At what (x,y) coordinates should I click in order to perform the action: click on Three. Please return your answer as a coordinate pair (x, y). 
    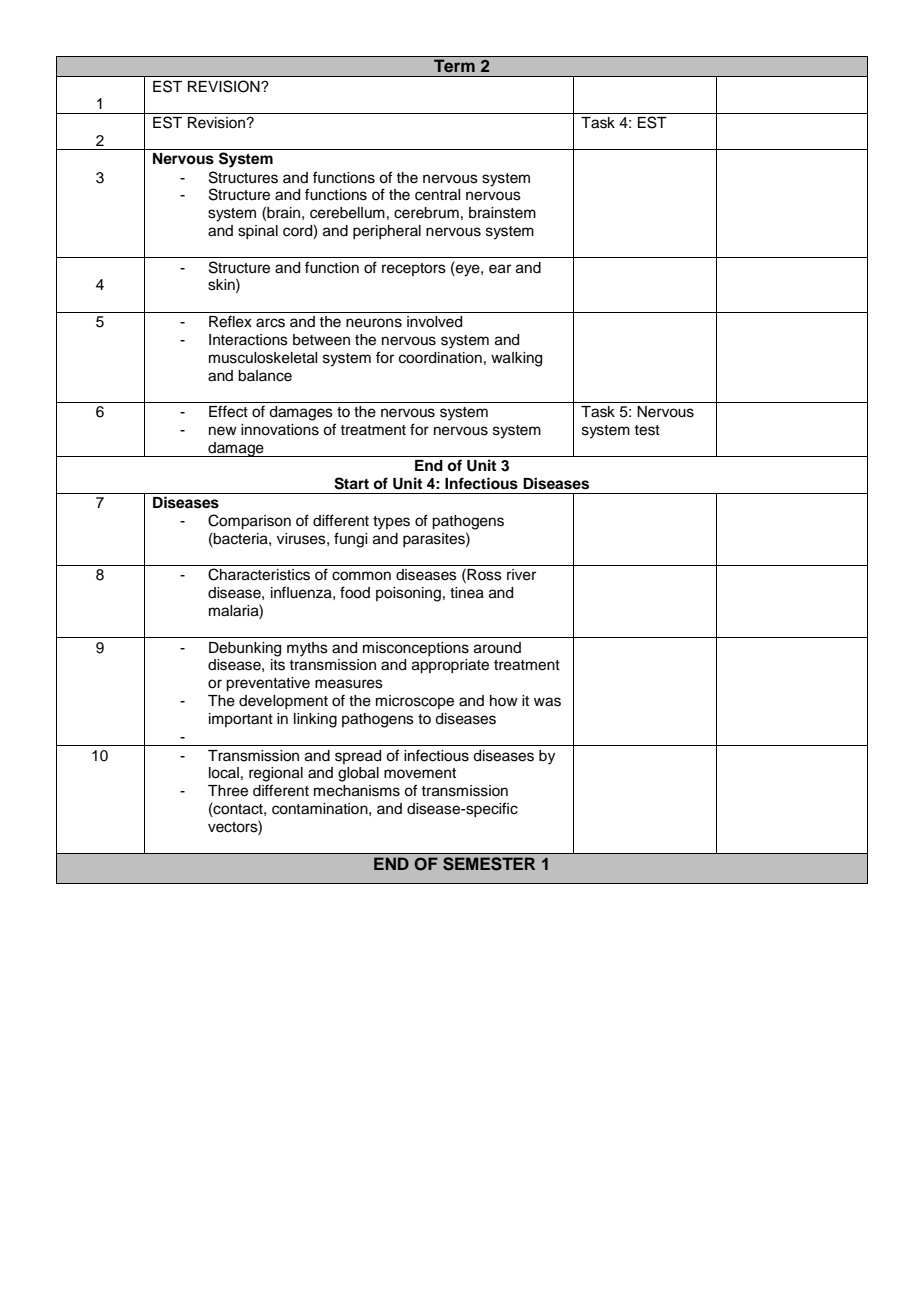
    Looking at the image, I should click on (228, 791).
